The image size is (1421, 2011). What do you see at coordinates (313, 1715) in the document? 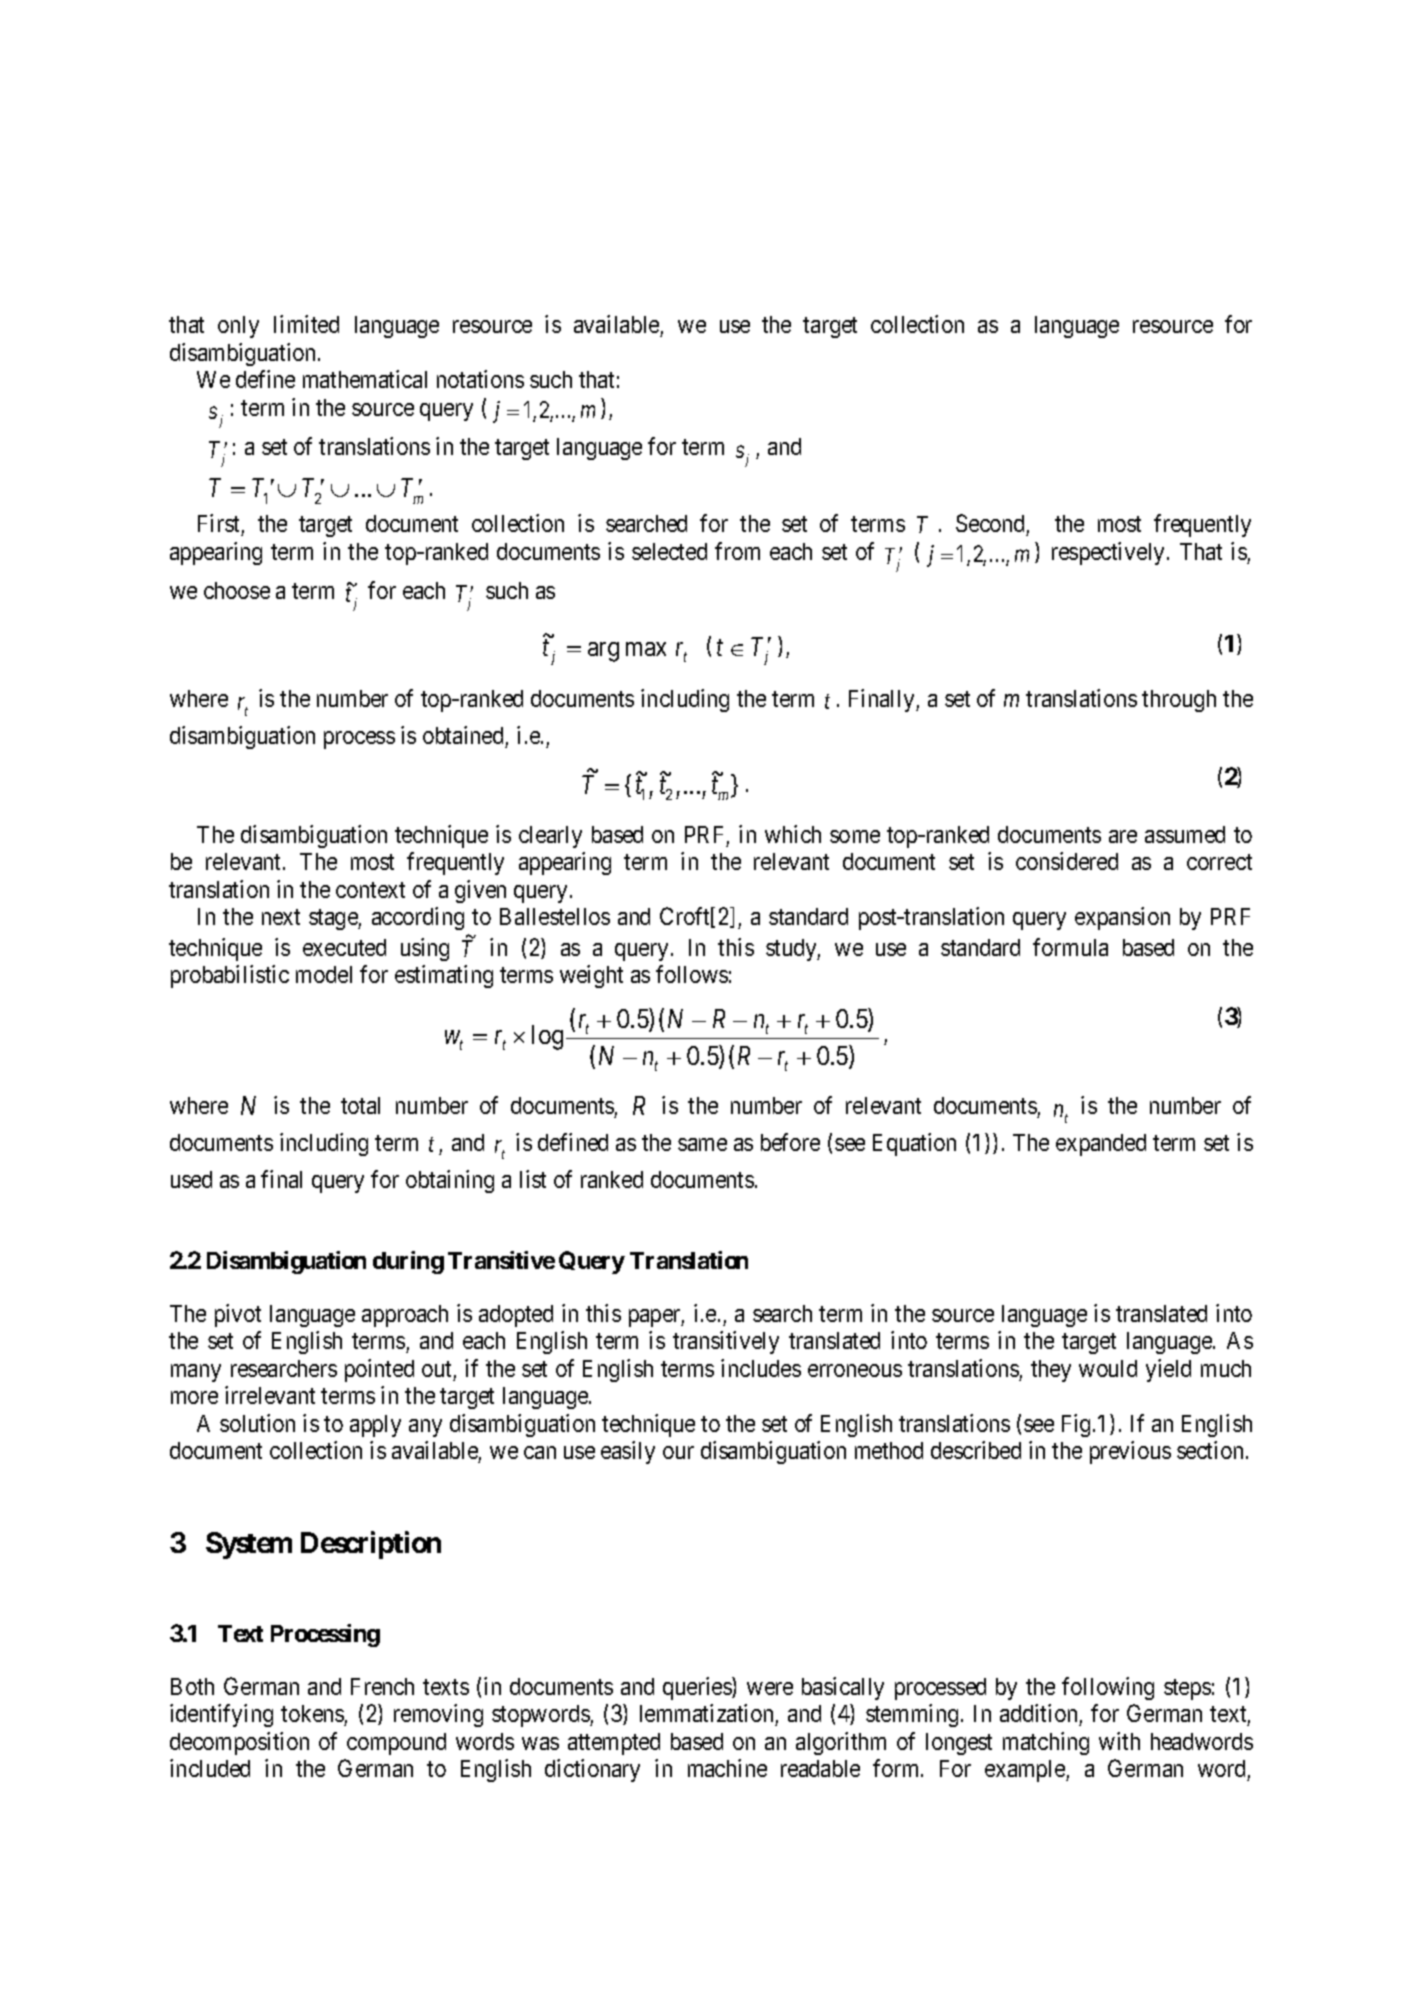
I see `tokens` at bounding box center [313, 1715].
